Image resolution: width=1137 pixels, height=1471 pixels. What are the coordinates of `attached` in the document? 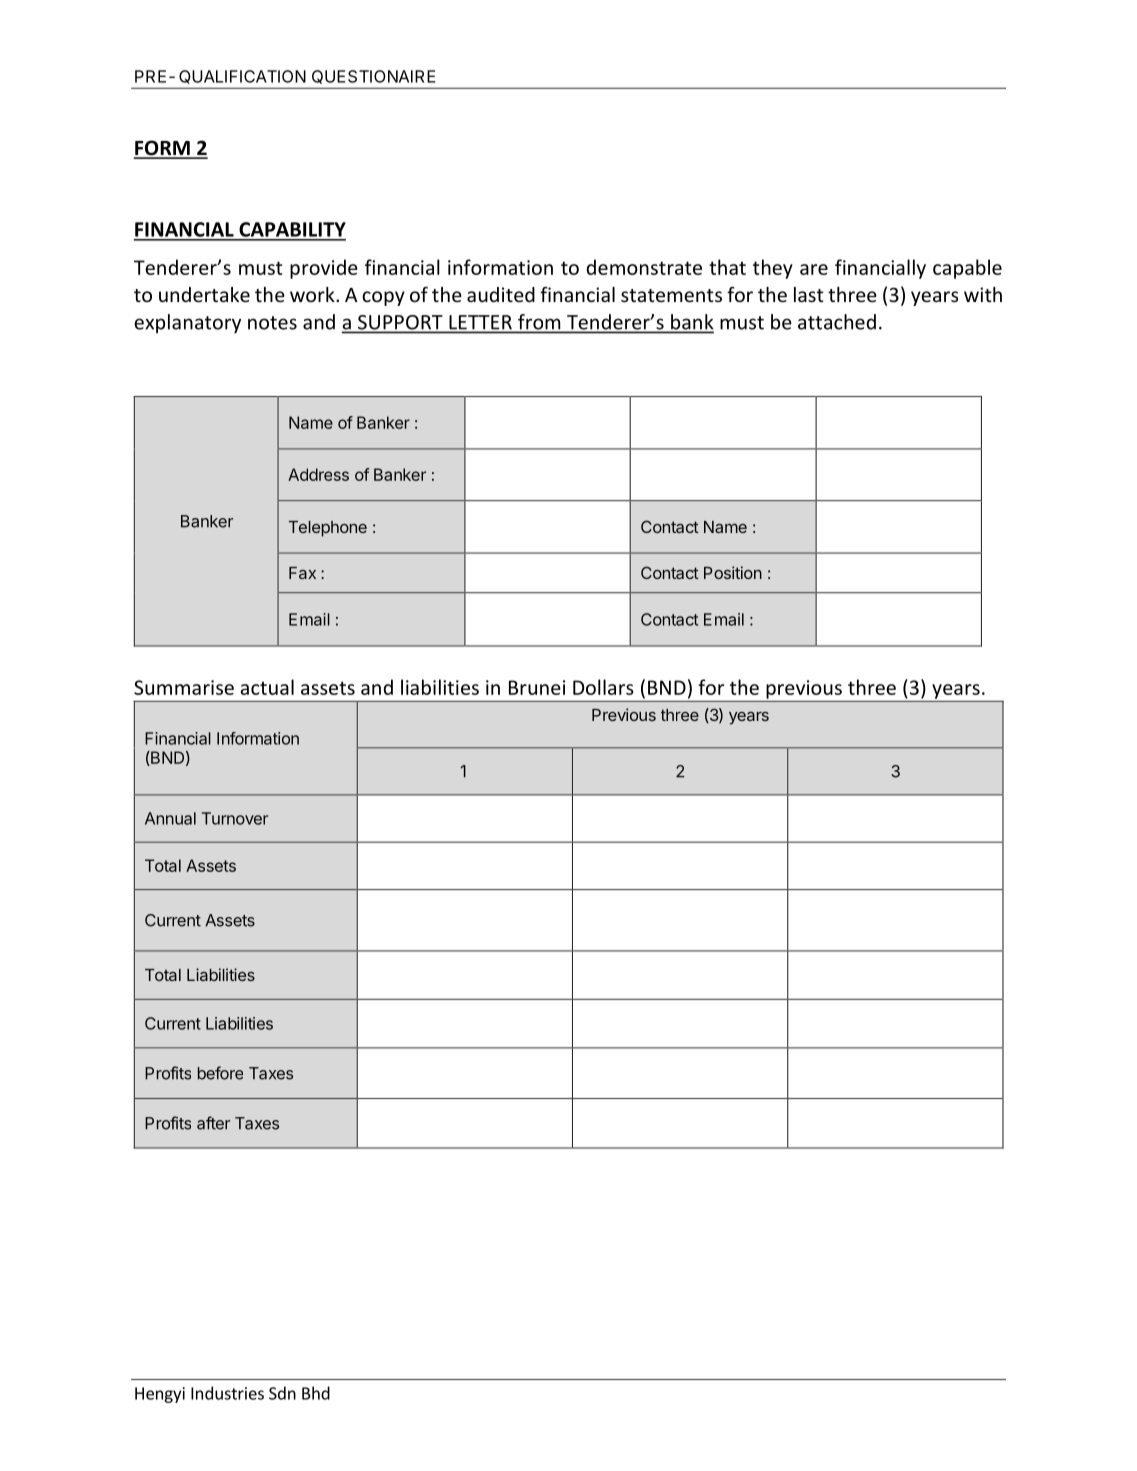 It's located at (837, 322).
